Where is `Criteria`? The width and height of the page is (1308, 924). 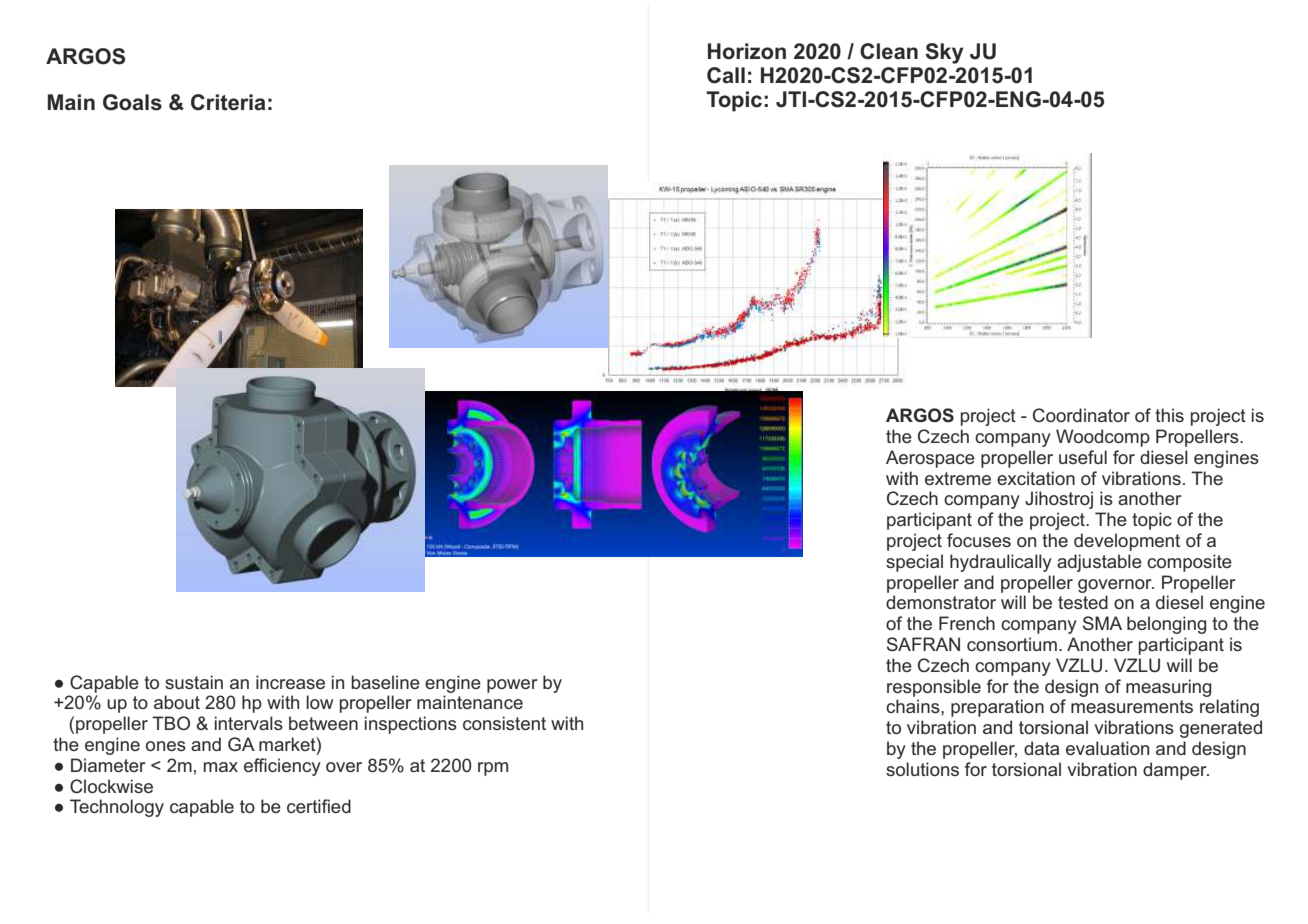
Criteria is located at coordinates (228, 102).
